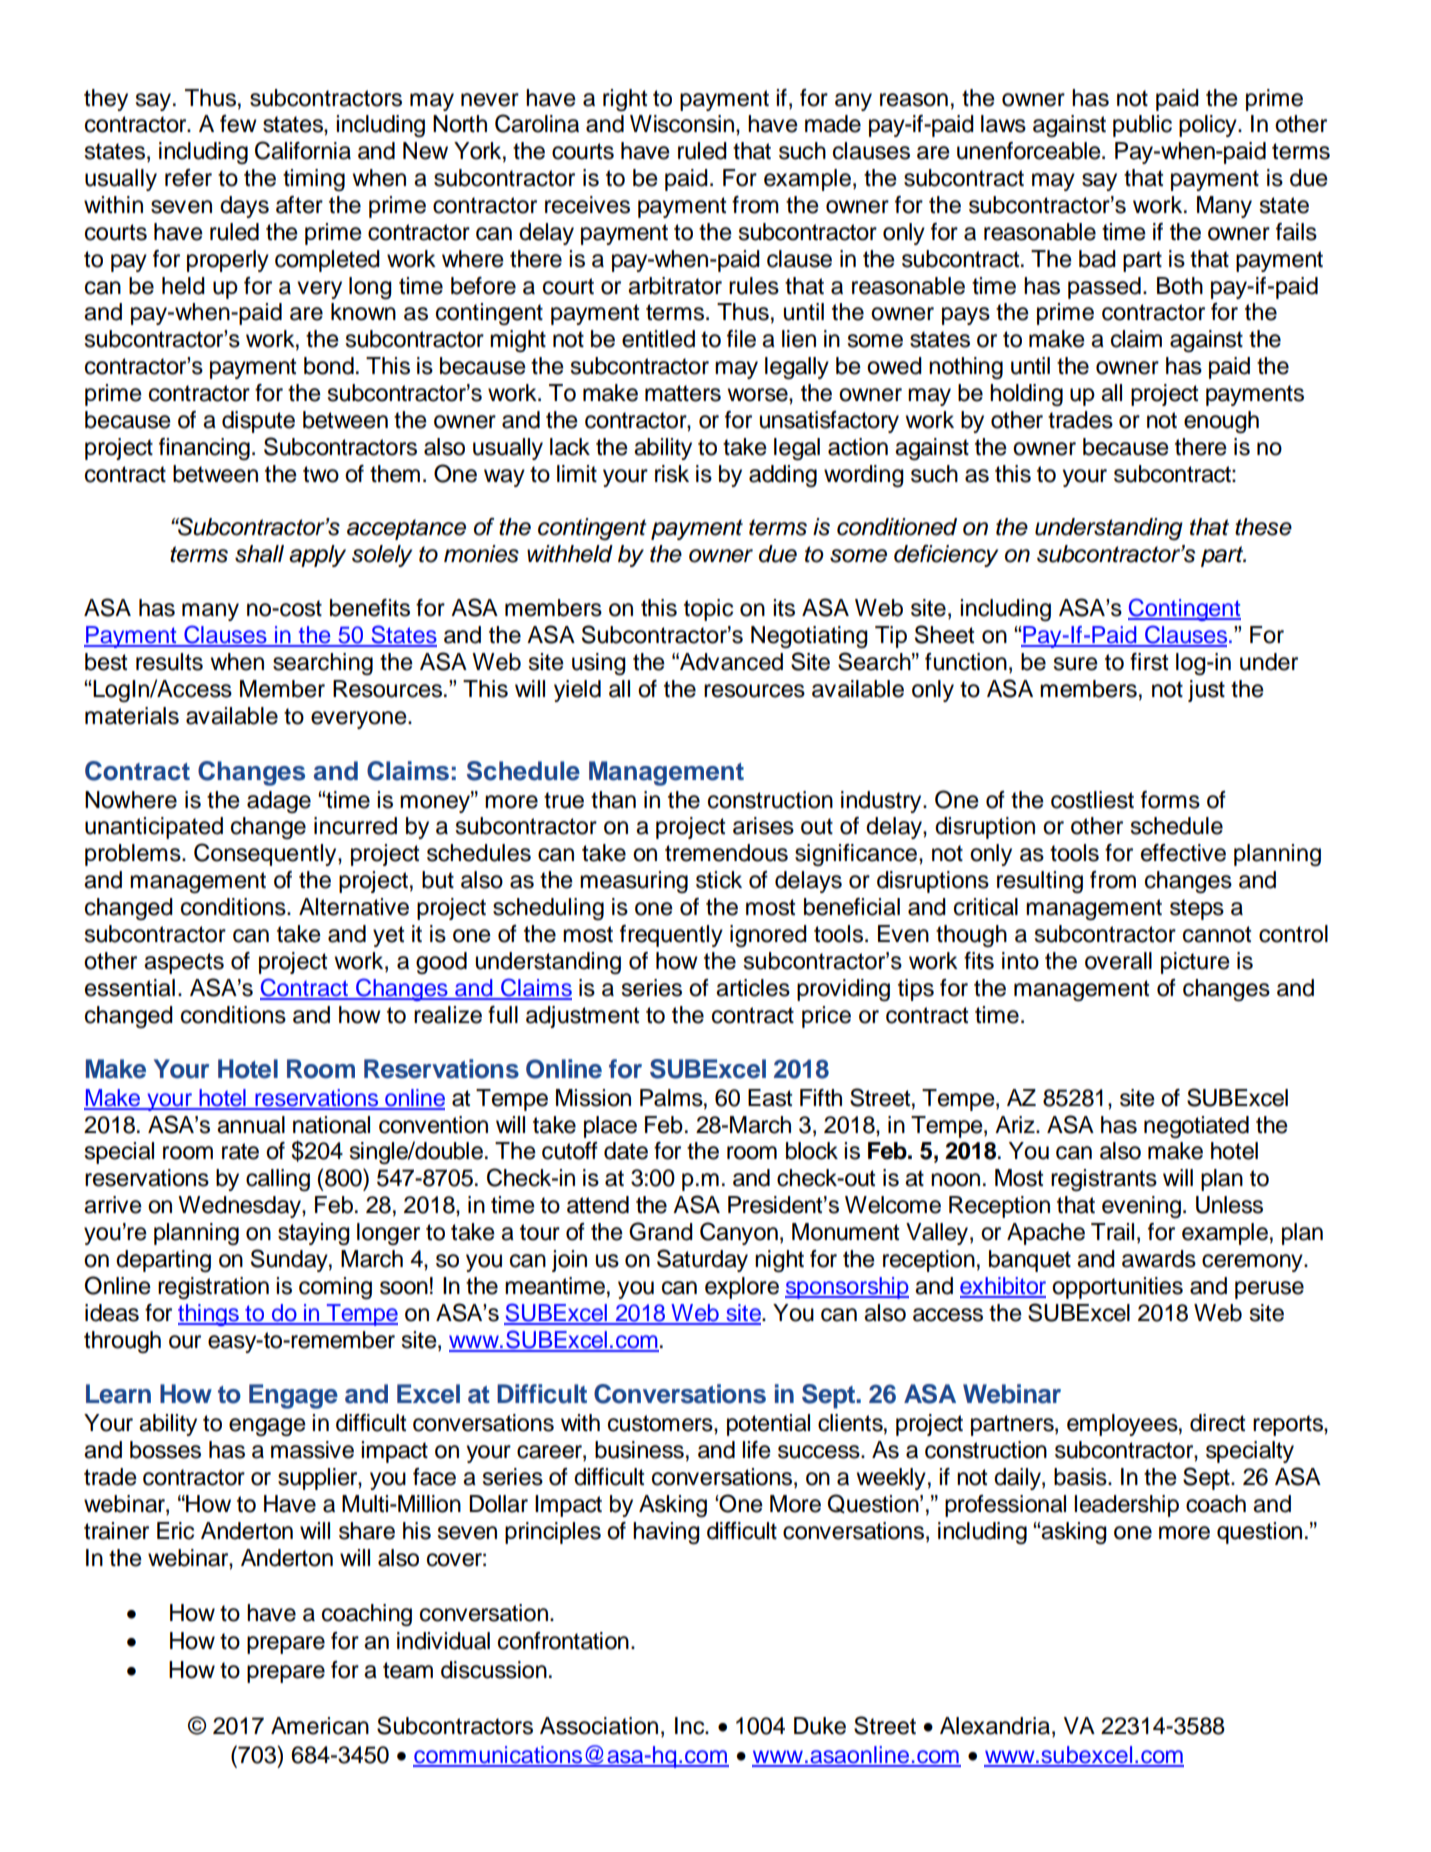  Describe the element at coordinates (1126, 1506) in the screenshot. I see `leadership` at that location.
